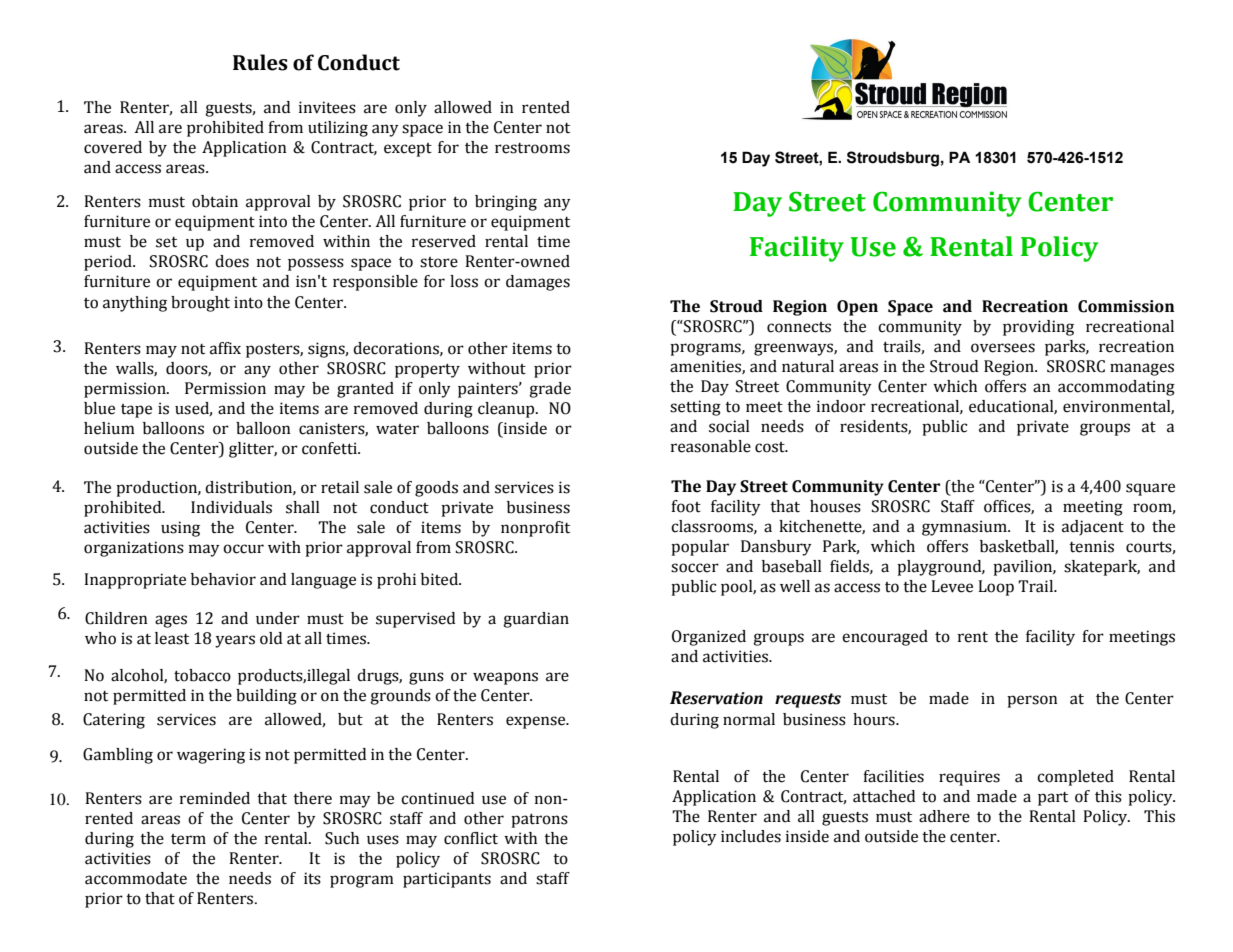 The height and width of the image is (952, 1233). I want to click on Commission, so click(1126, 306).
